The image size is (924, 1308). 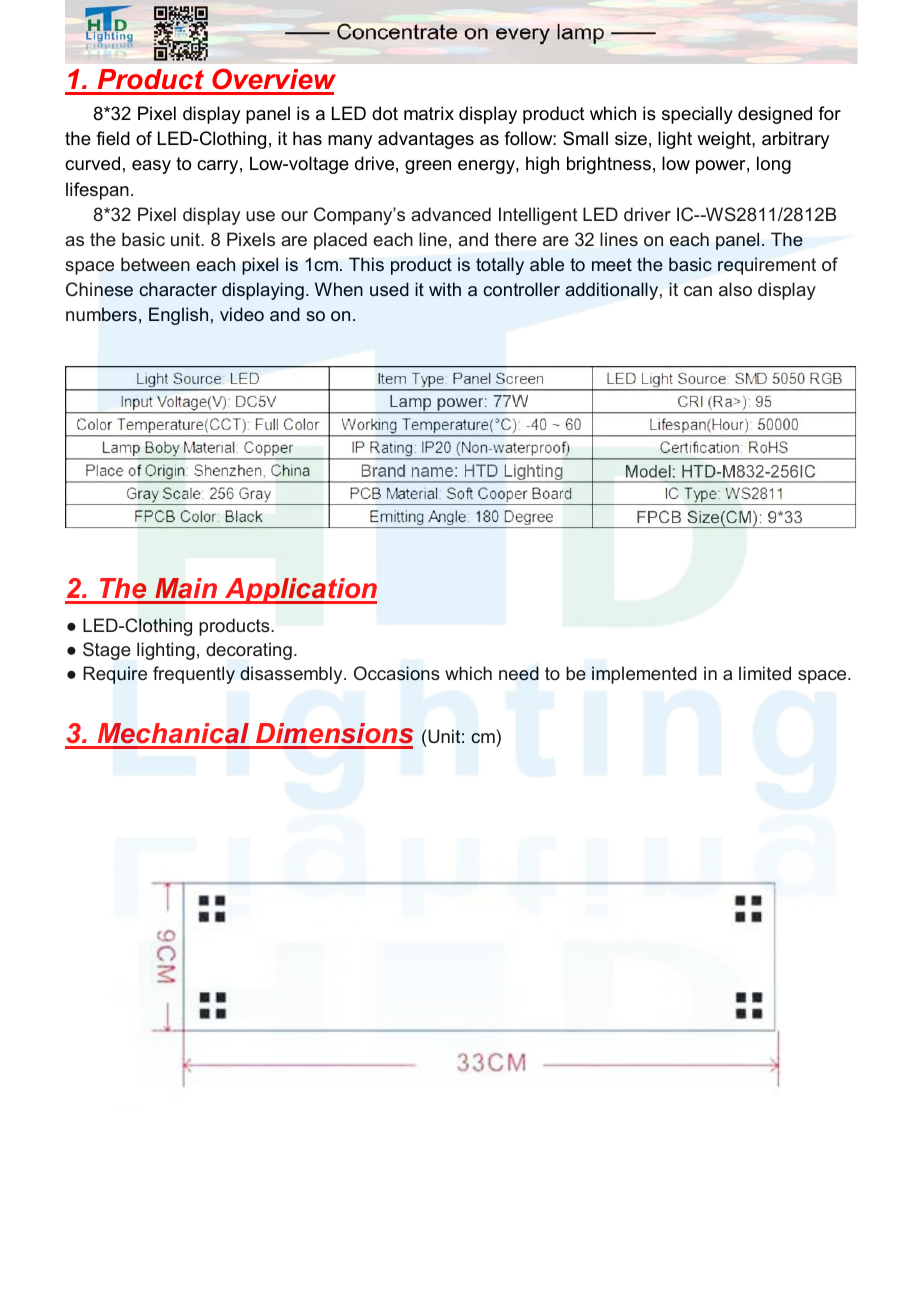 I want to click on English, so click(x=178, y=316).
